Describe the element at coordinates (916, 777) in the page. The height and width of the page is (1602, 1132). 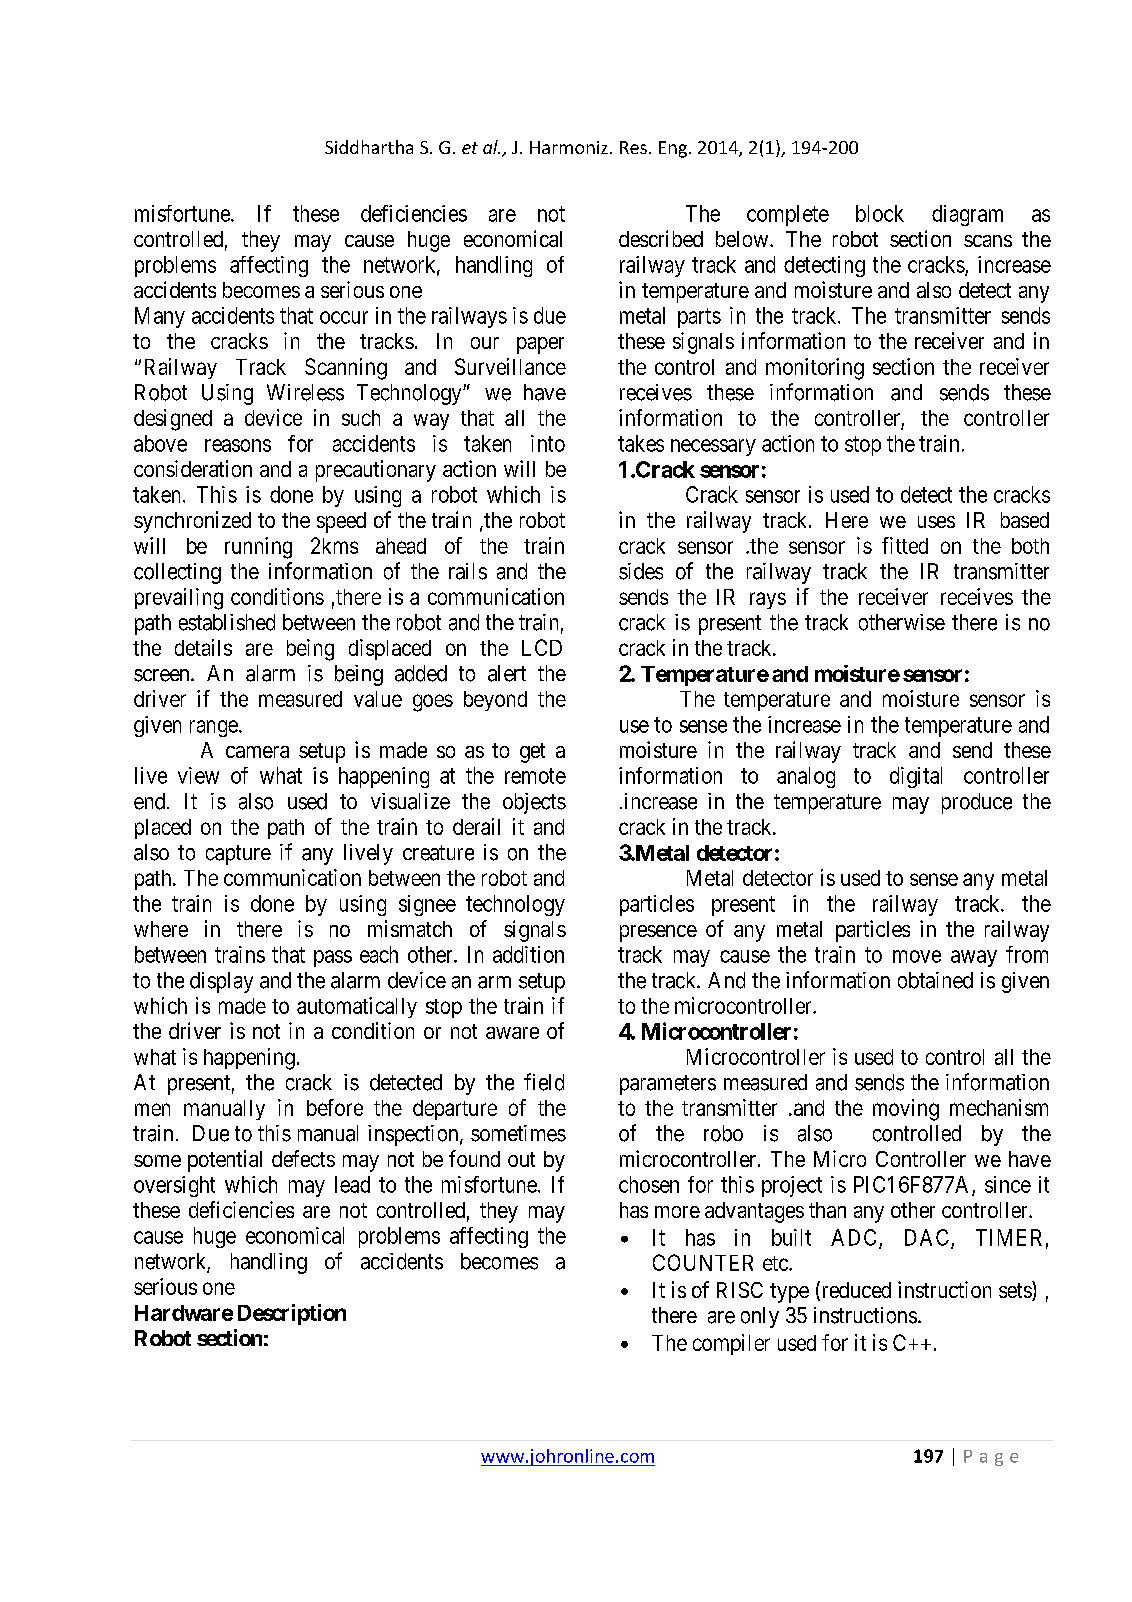
I see `digital` at that location.
